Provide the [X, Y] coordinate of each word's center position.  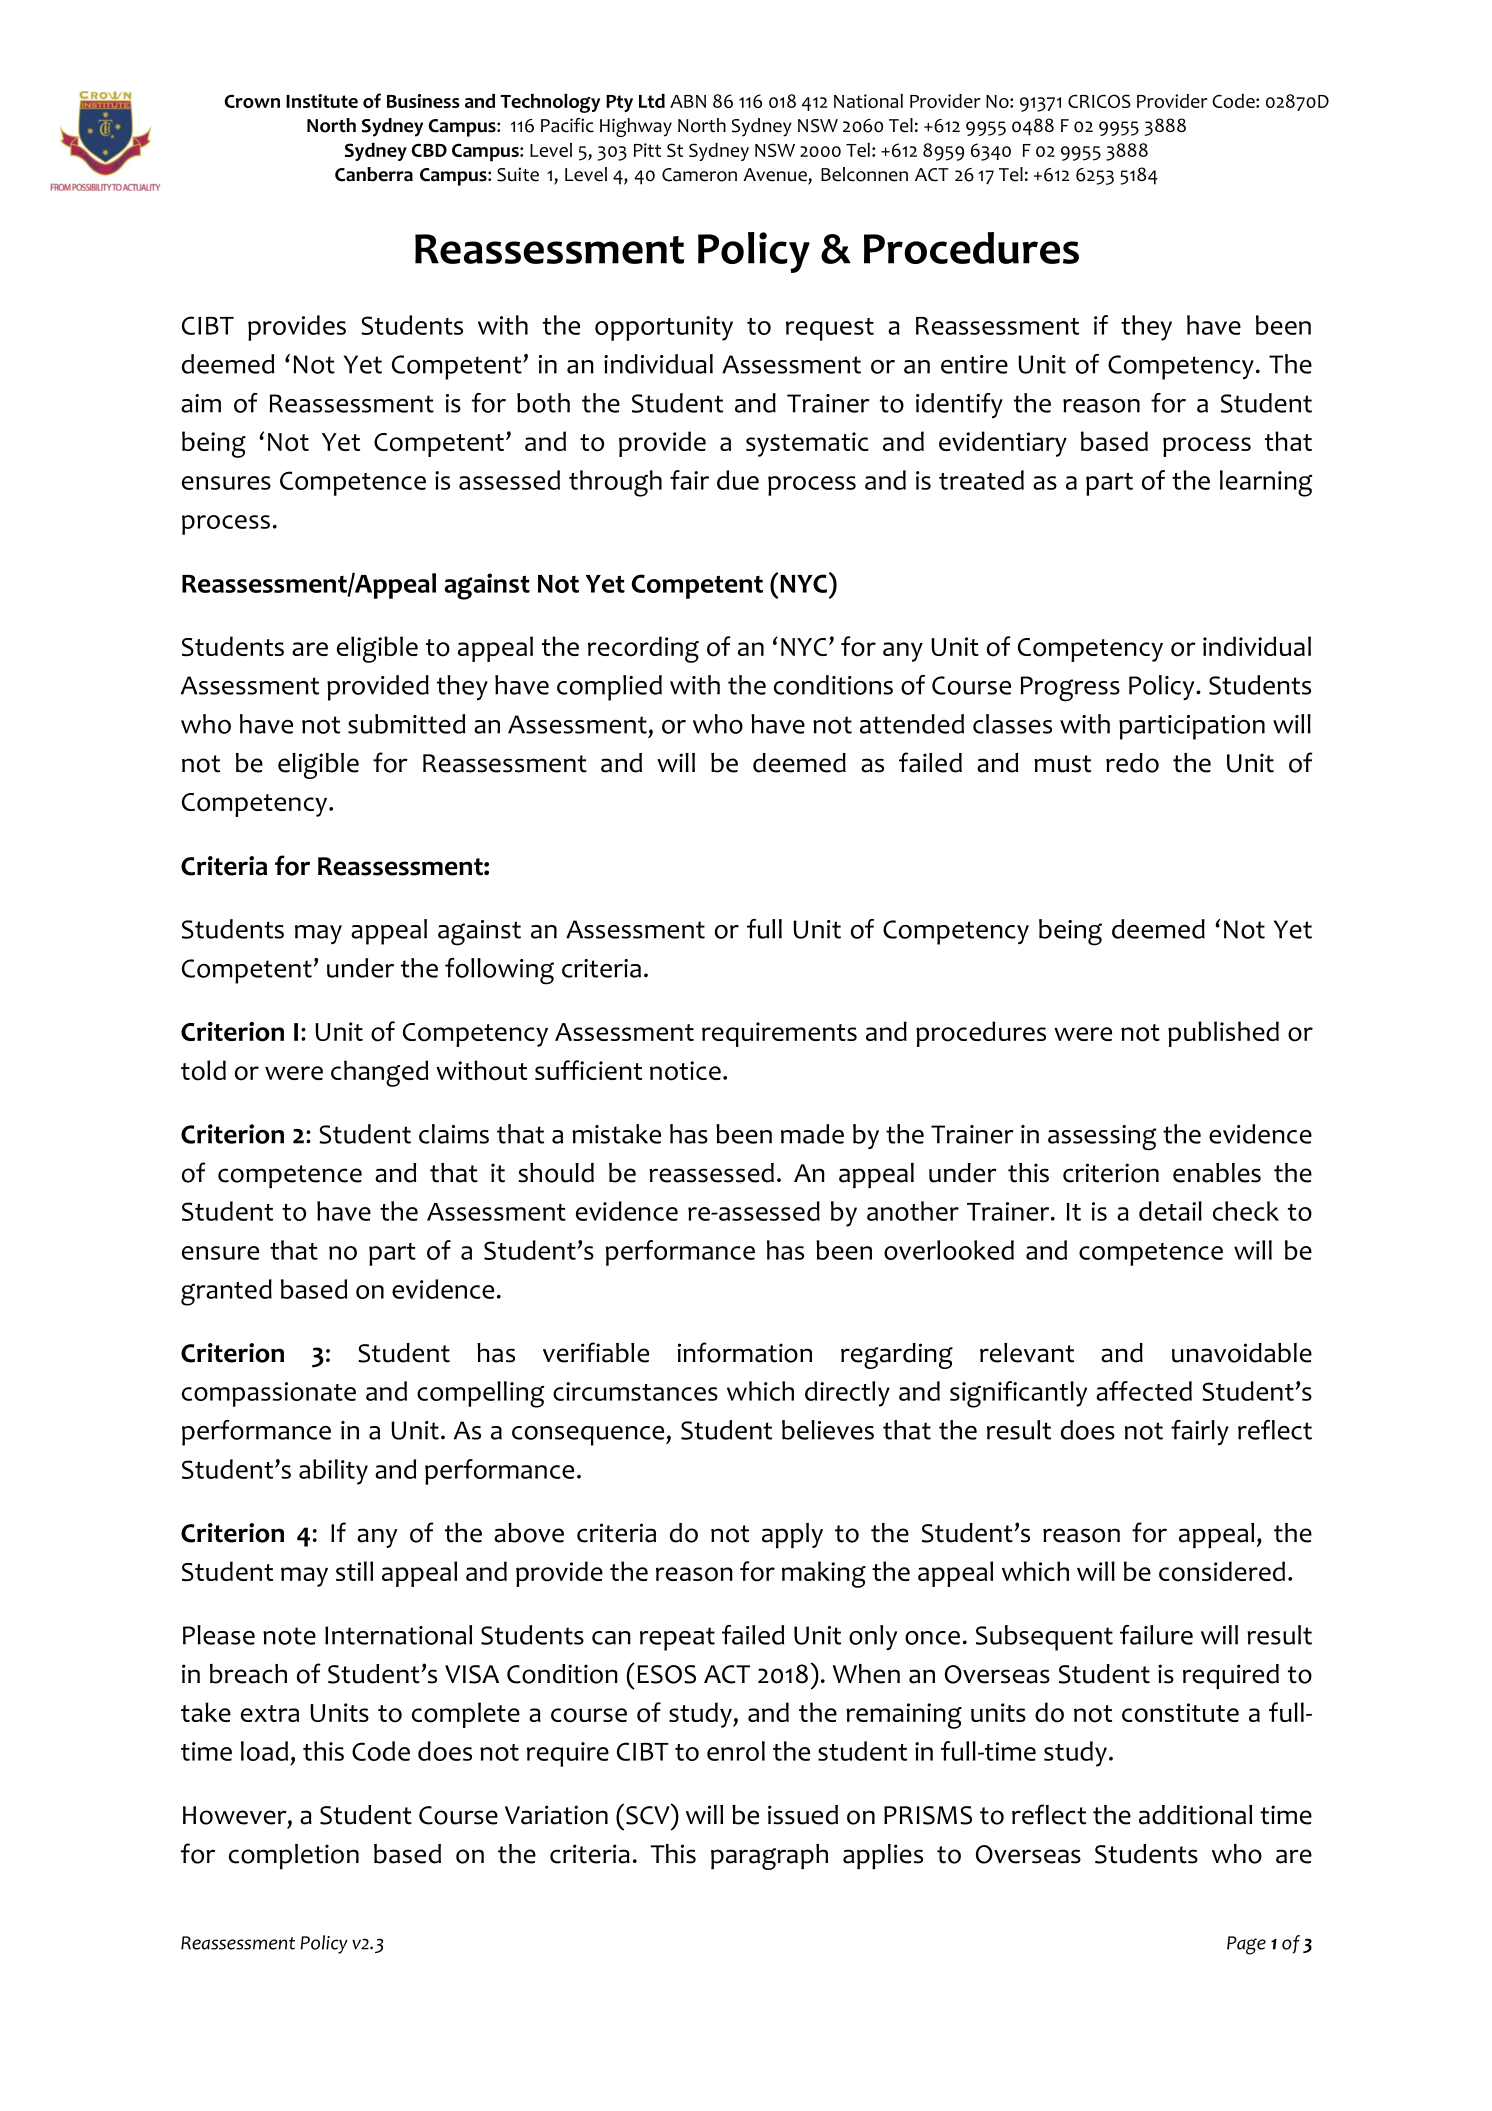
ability [333, 1472]
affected [1144, 1391]
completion [294, 1856]
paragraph [769, 1857]
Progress [1070, 689]
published [1223, 1034]
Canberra [374, 174]
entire [974, 364]
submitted [406, 724]
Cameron [699, 175]
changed [379, 1073]
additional [1195, 1815]
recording [643, 649]
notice [685, 1071]
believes [828, 1430]
